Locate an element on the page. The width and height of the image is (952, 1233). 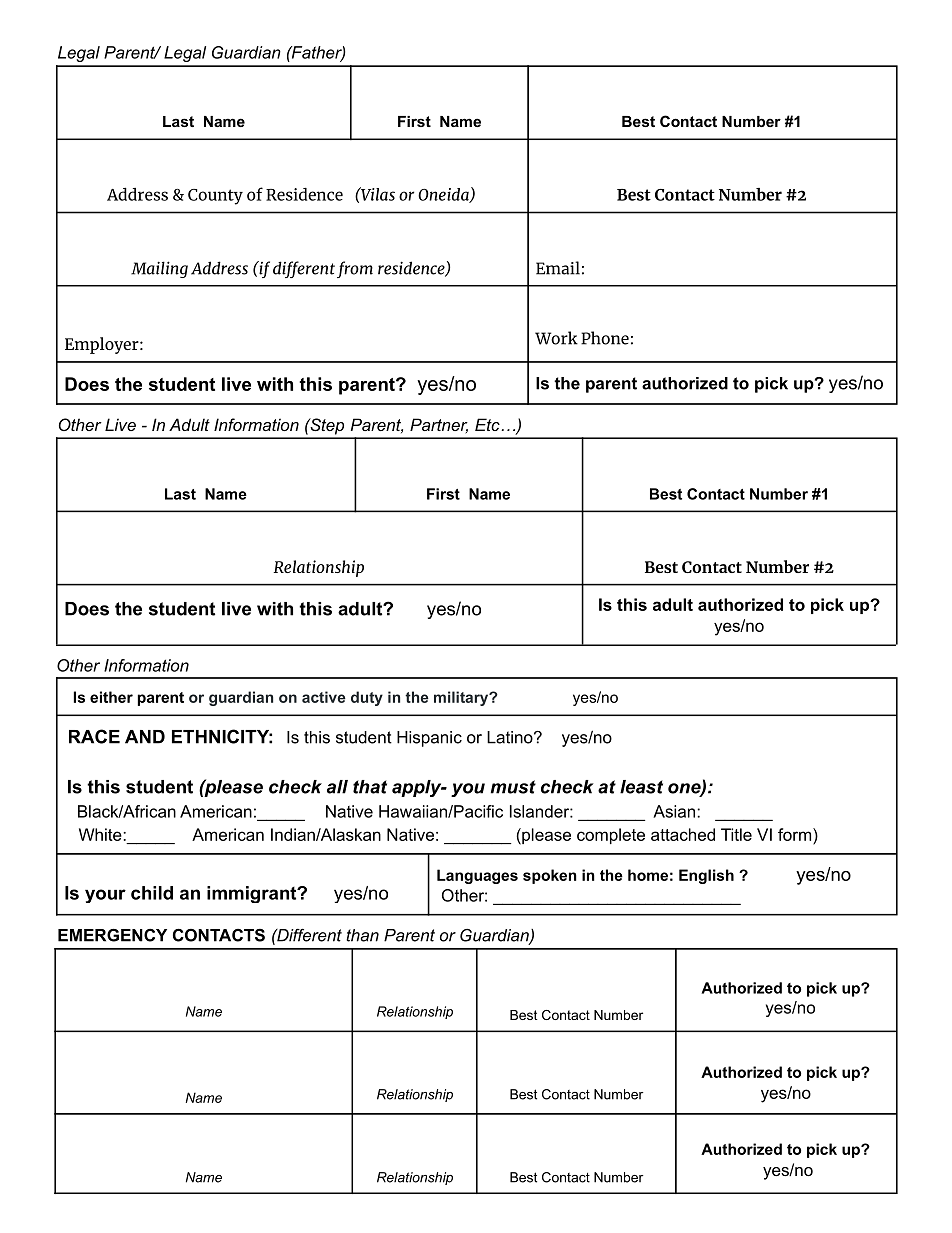
County is located at coordinates (215, 197).
